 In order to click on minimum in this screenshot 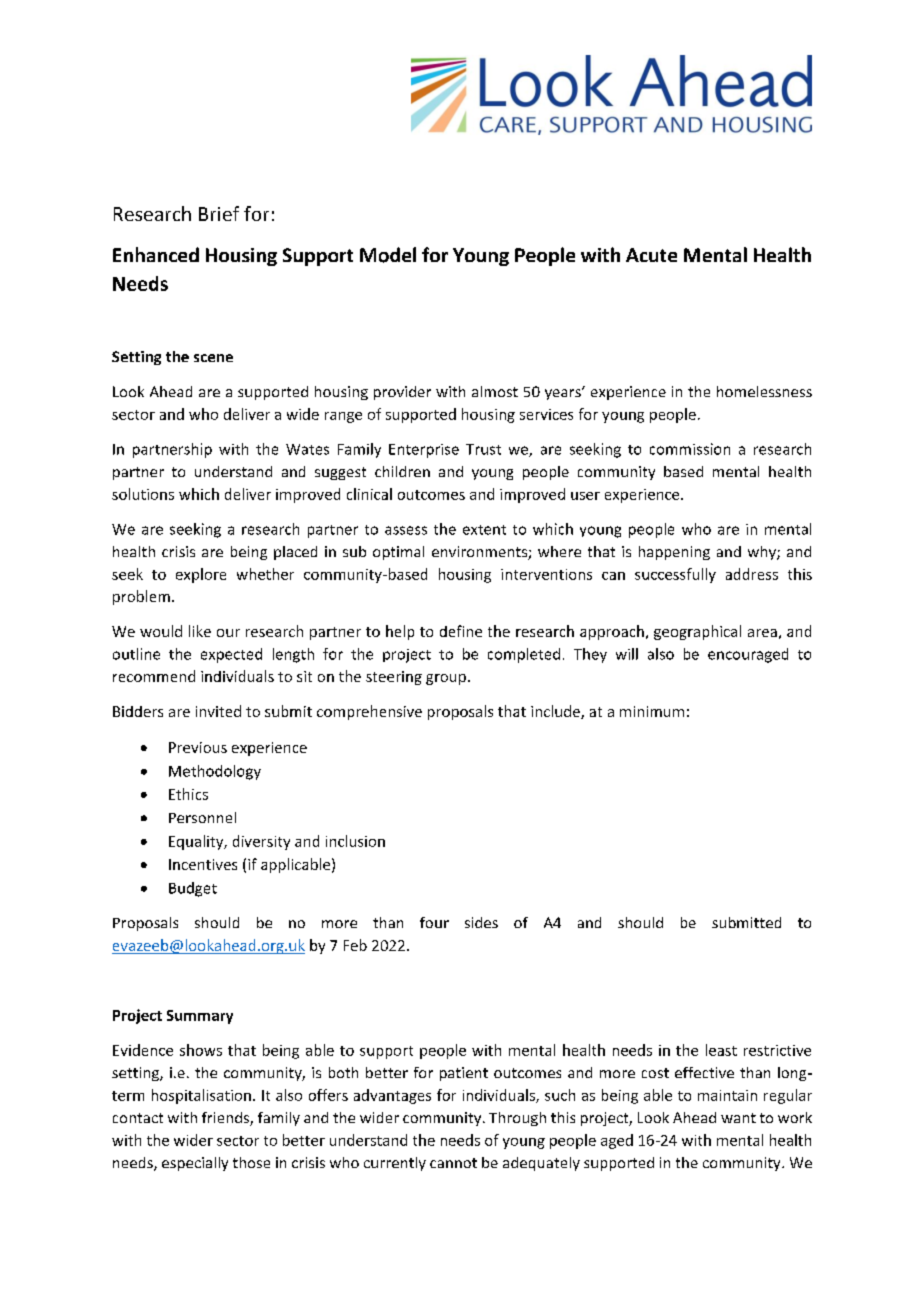, I will do `click(652, 711)`.
